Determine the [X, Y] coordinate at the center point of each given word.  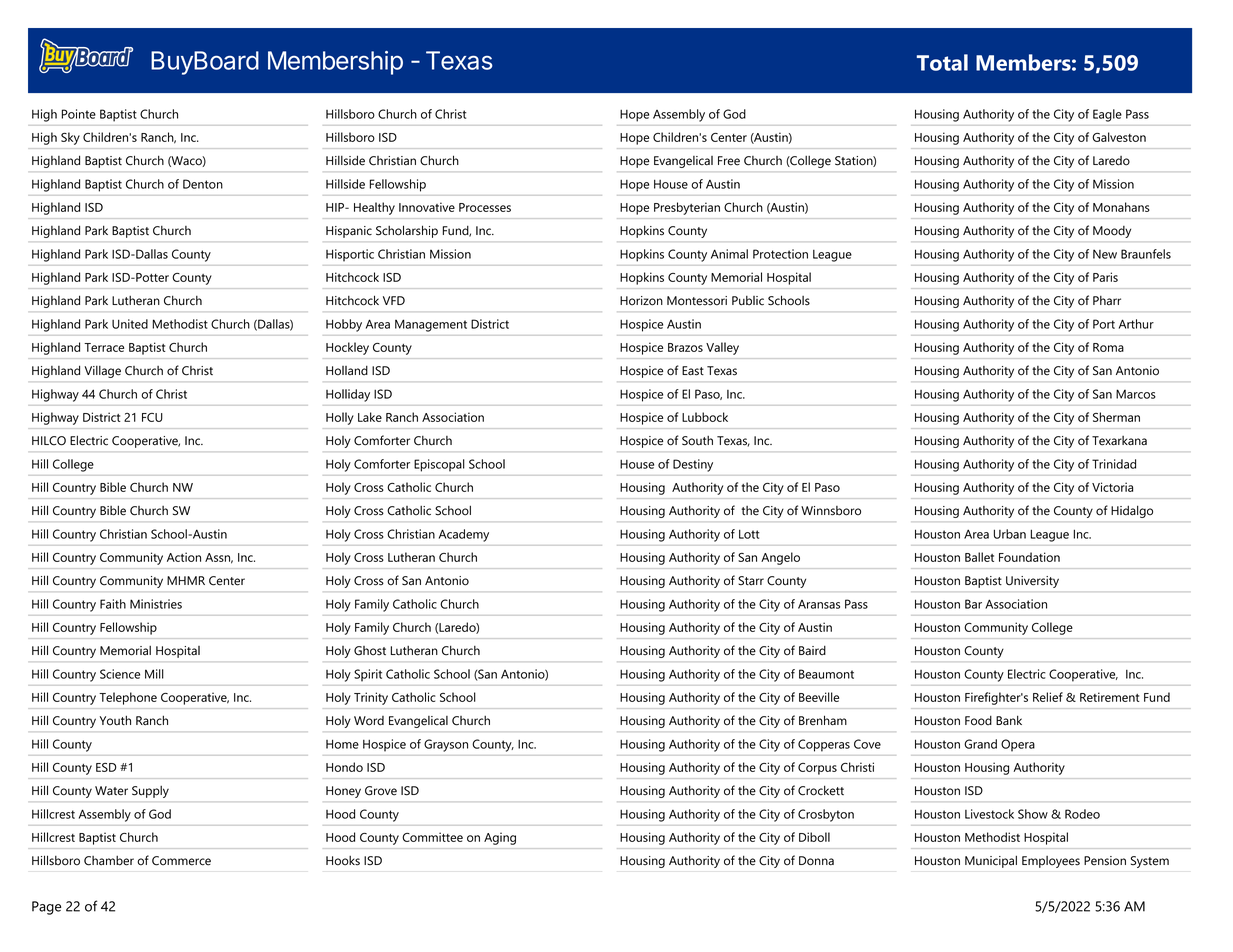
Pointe [78, 114]
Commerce [181, 861]
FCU [152, 417]
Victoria [1112, 487]
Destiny [693, 465]
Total [942, 62]
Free [729, 161]
